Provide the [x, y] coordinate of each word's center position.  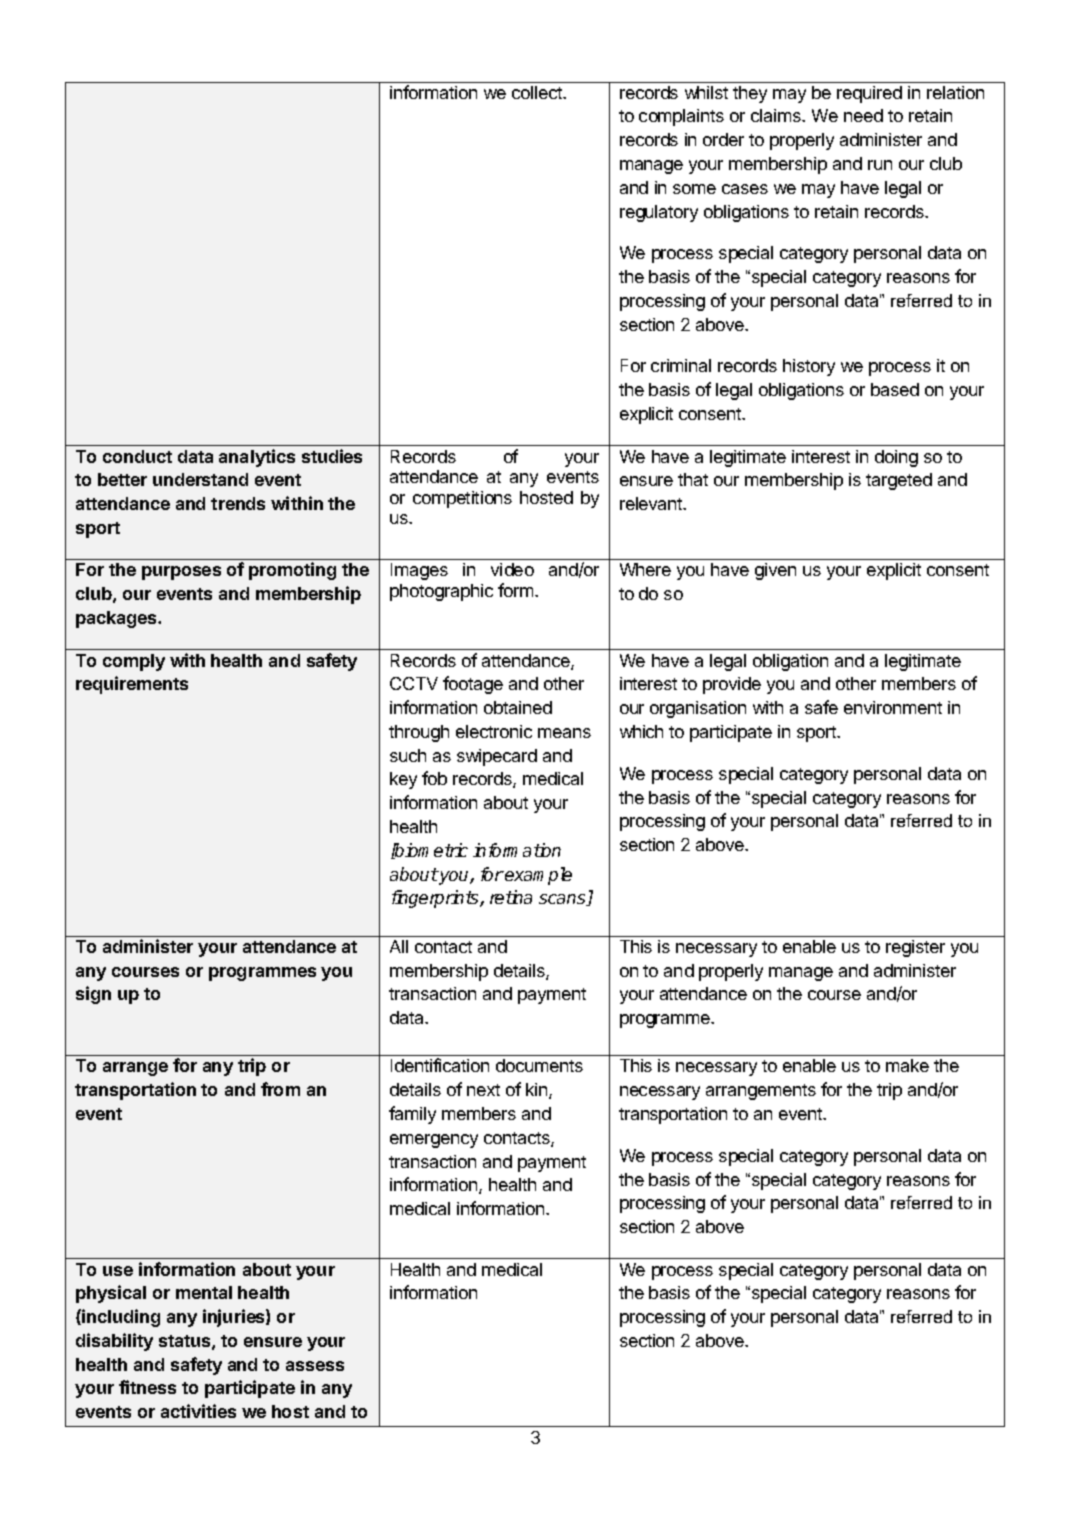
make [907, 1065]
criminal [681, 365]
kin [538, 1091]
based [895, 389]
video [512, 569]
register [915, 948]
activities [198, 1411]
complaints [681, 117]
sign [93, 995]
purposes [181, 573]
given [775, 571]
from [280, 1089]
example [537, 876]
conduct [137, 456]
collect [538, 92]
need [863, 115]
